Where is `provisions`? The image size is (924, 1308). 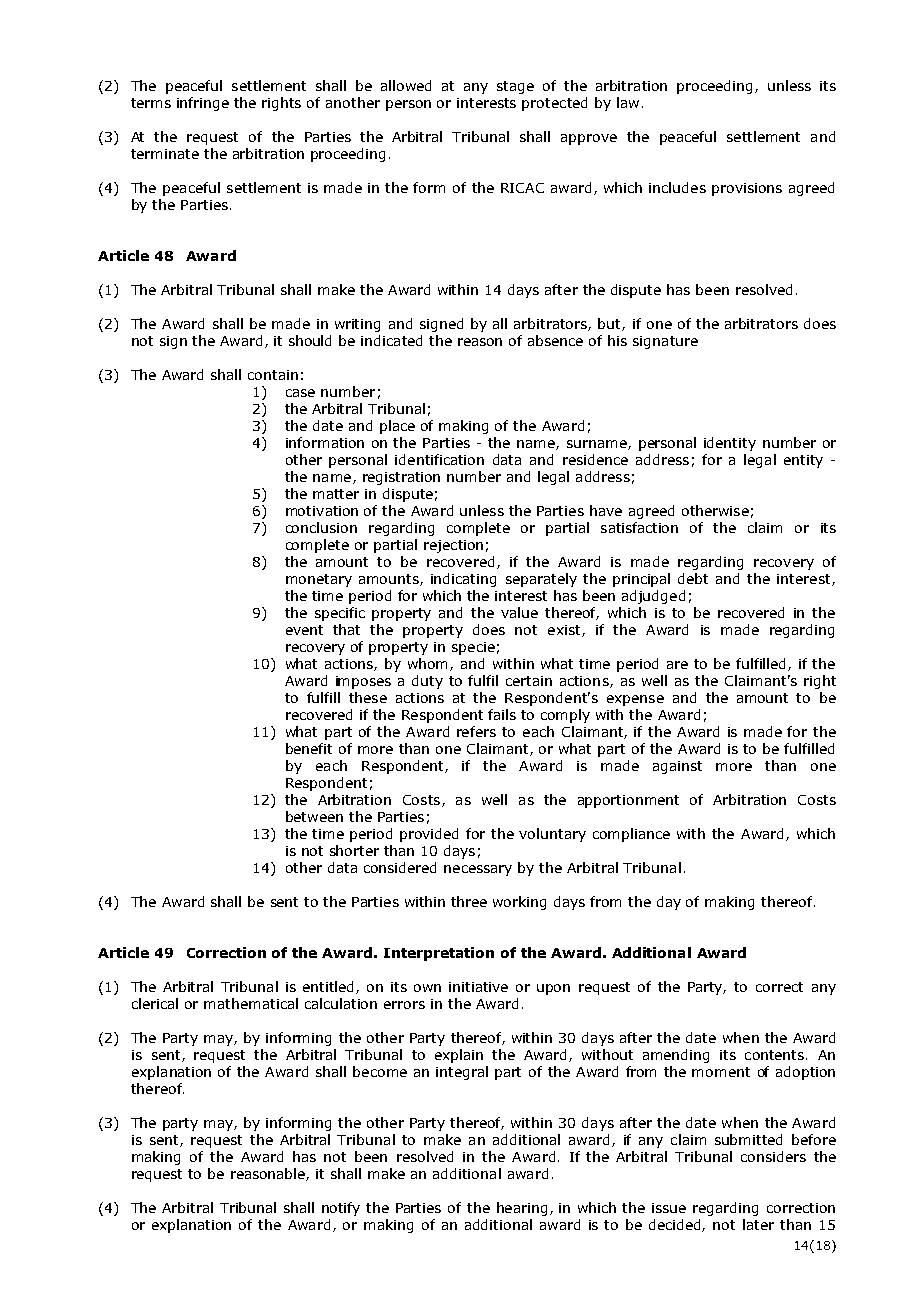
provisions is located at coordinates (747, 189).
